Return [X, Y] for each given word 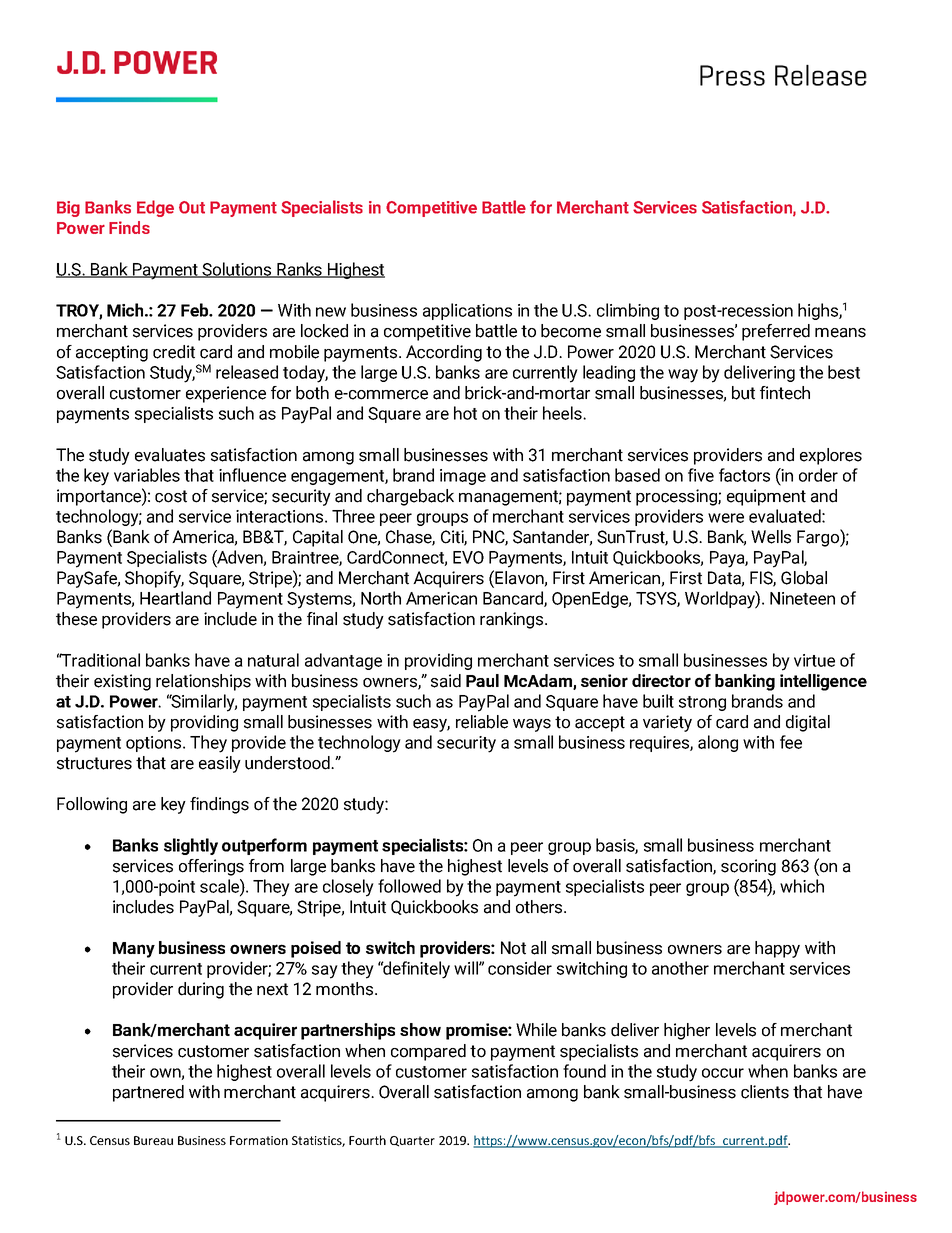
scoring [748, 867]
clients [765, 1092]
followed [409, 886]
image [463, 477]
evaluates [170, 455]
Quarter [412, 1141]
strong [702, 703]
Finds [129, 227]
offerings [211, 867]
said [446, 681]
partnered [148, 1093]
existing [122, 682]
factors [744, 475]
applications [467, 311]
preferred [776, 332]
